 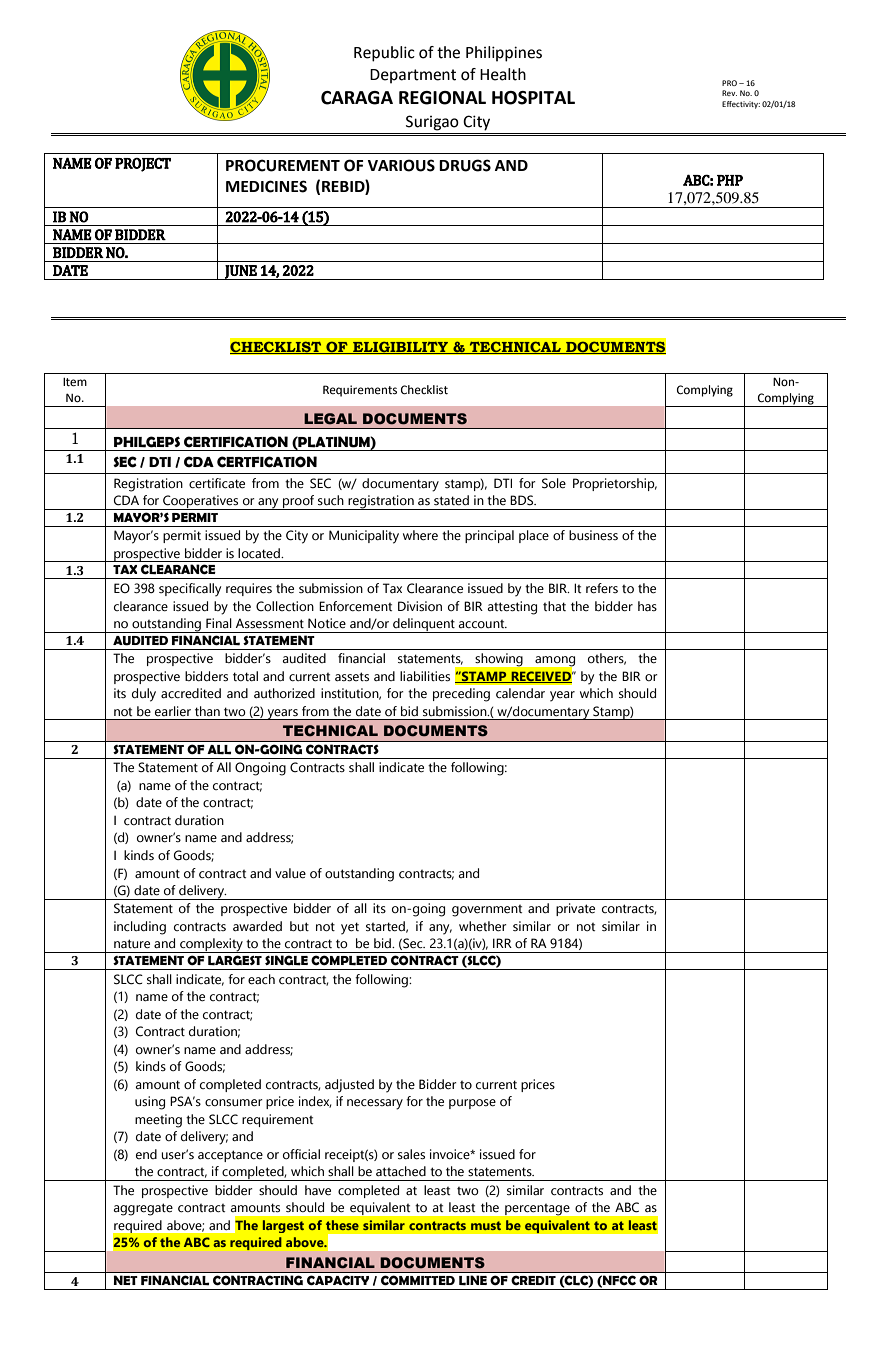 What do you see at coordinates (413, 76) in the screenshot?
I see `Department` at bounding box center [413, 76].
